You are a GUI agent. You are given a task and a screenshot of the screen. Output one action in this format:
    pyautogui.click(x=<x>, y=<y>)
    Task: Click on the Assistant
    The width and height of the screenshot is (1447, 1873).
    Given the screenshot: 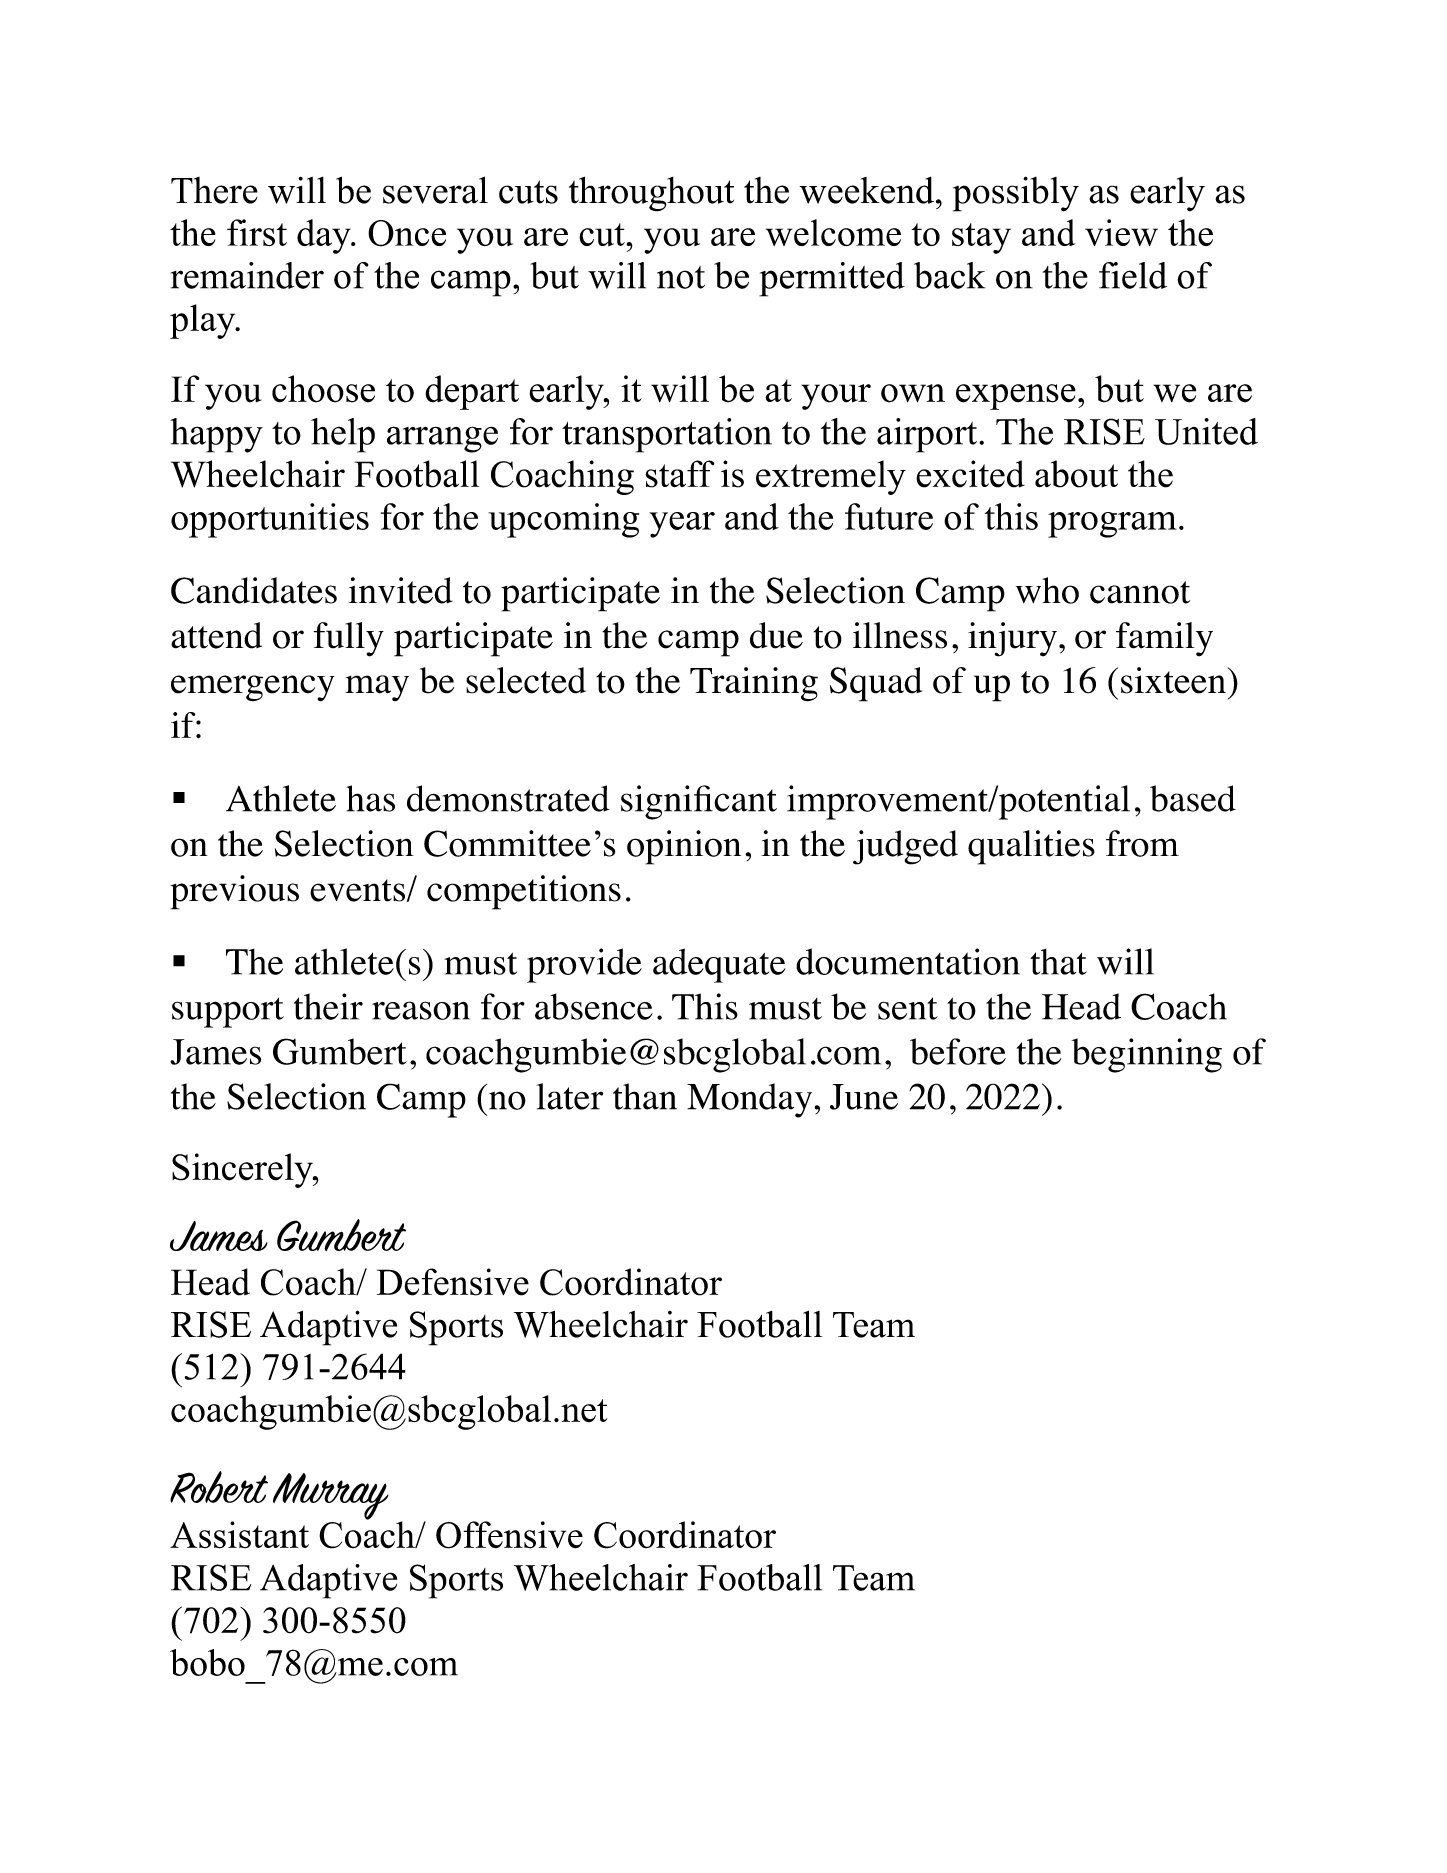 What is the action you would take?
    pyautogui.click(x=239, y=1535)
